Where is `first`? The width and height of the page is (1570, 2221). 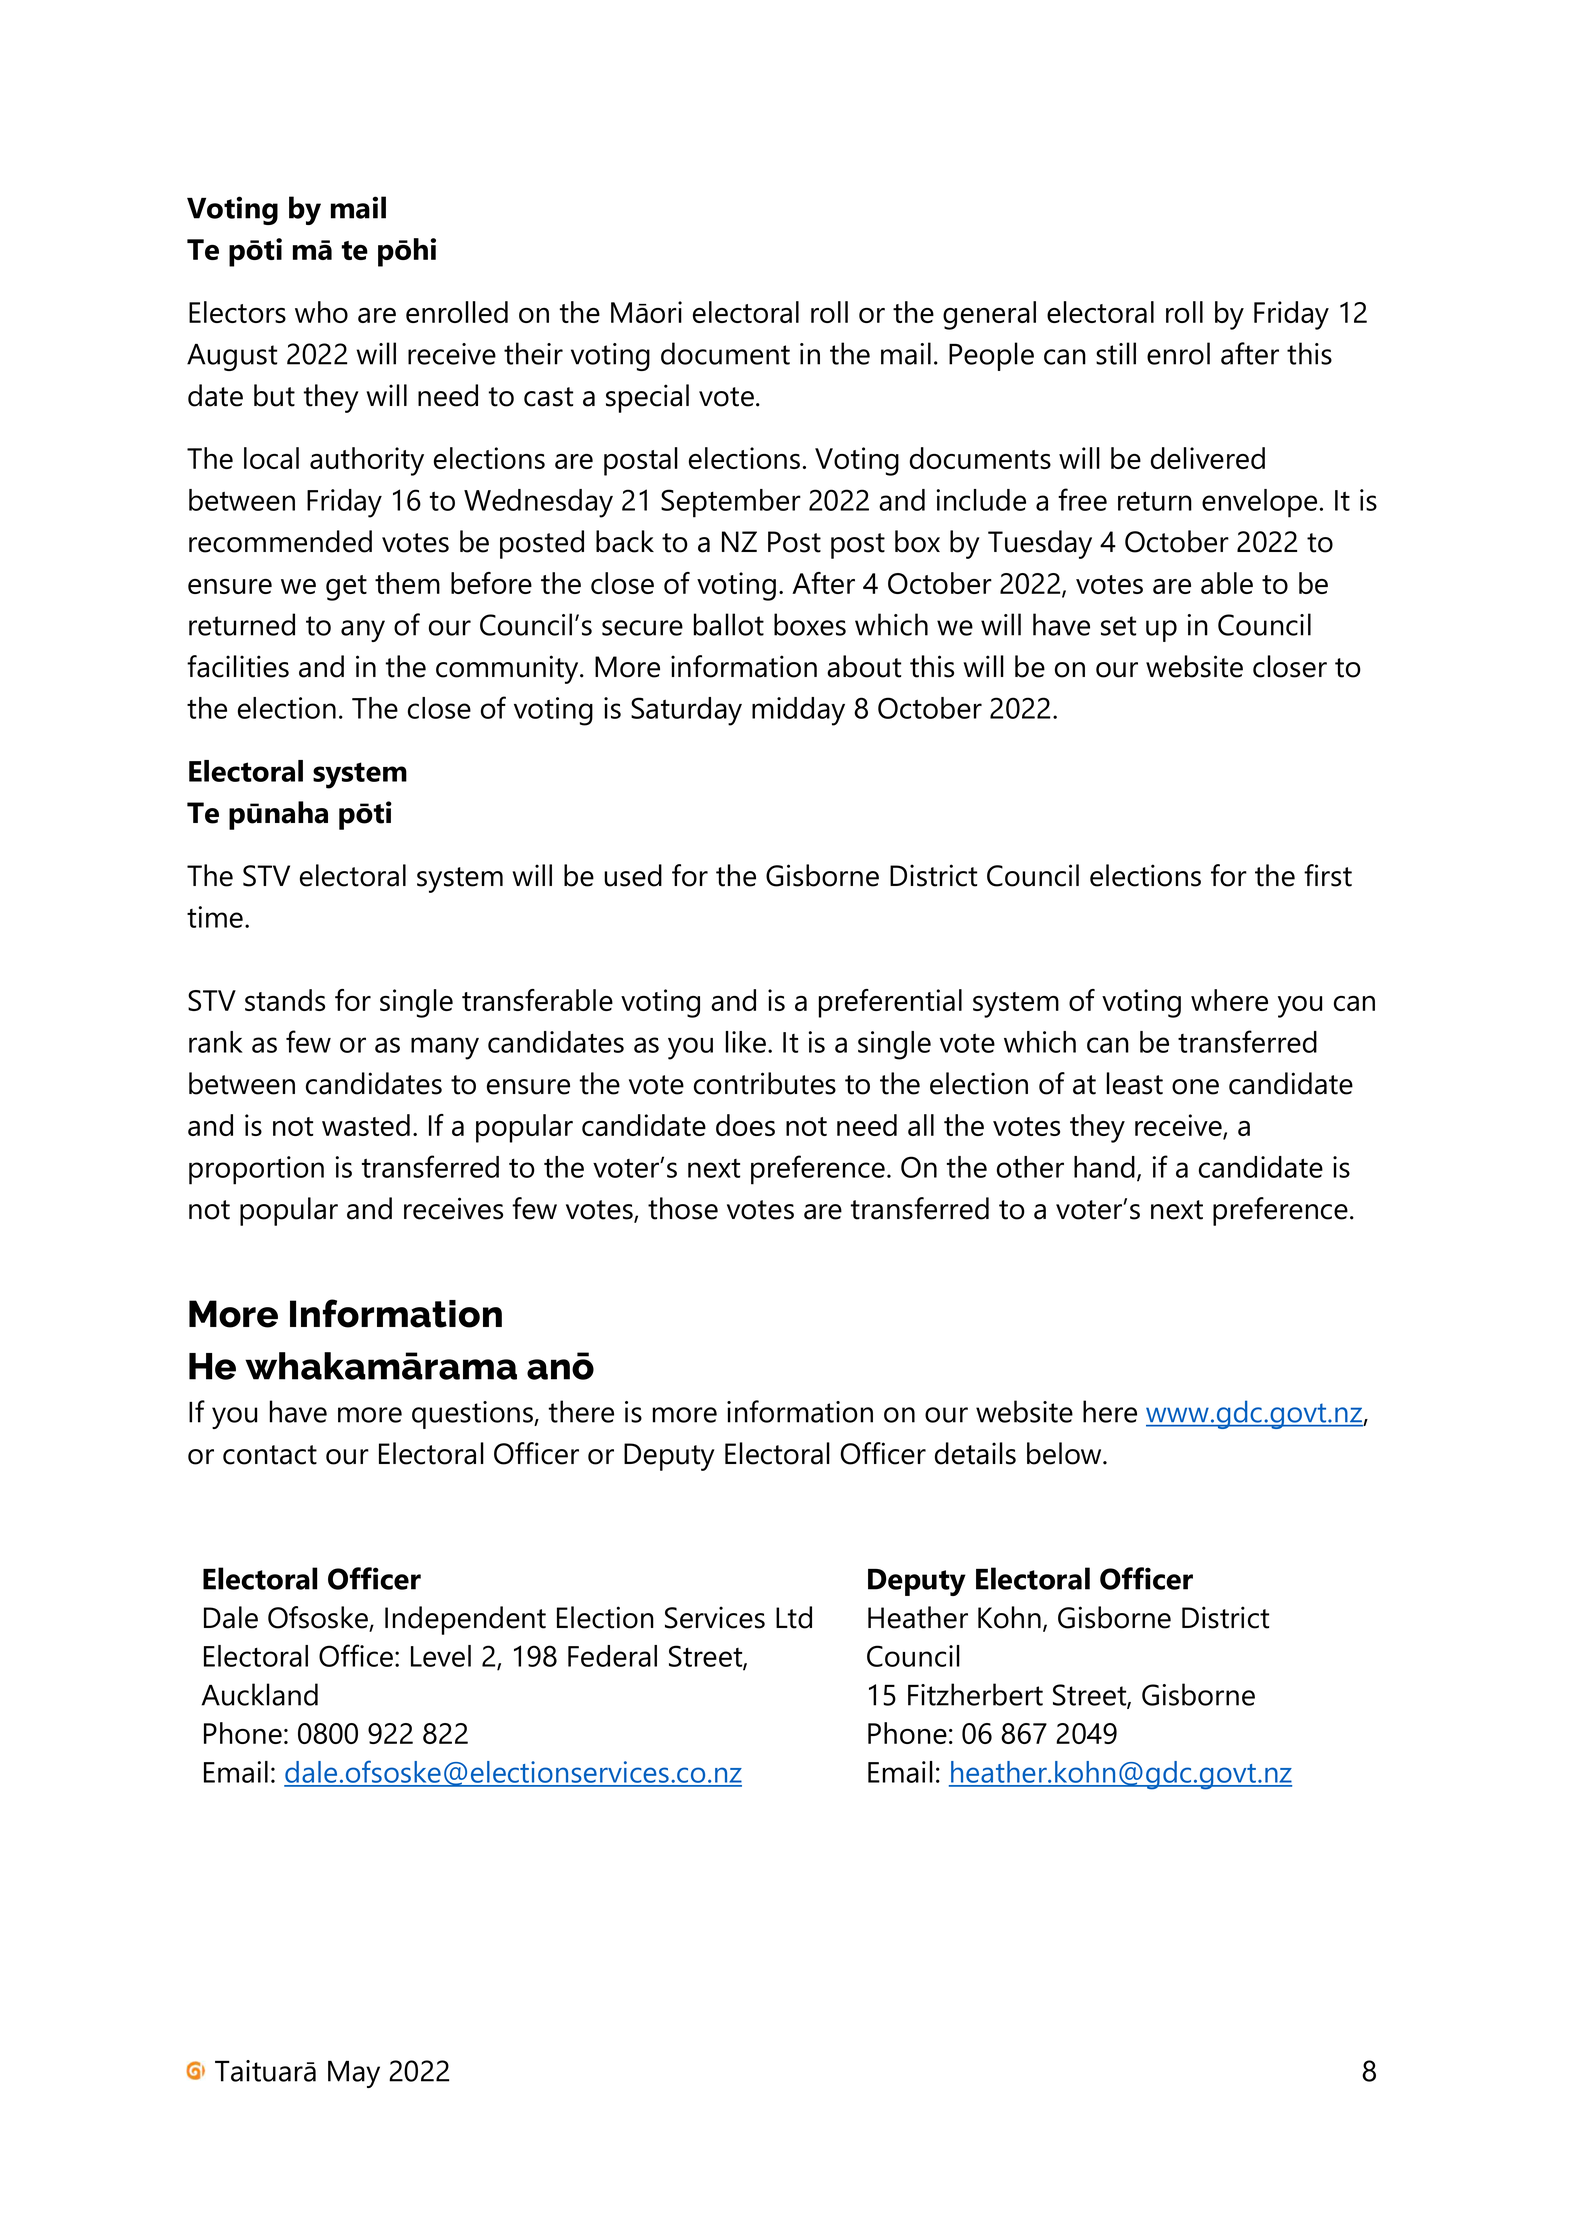 first is located at coordinates (1328, 875).
